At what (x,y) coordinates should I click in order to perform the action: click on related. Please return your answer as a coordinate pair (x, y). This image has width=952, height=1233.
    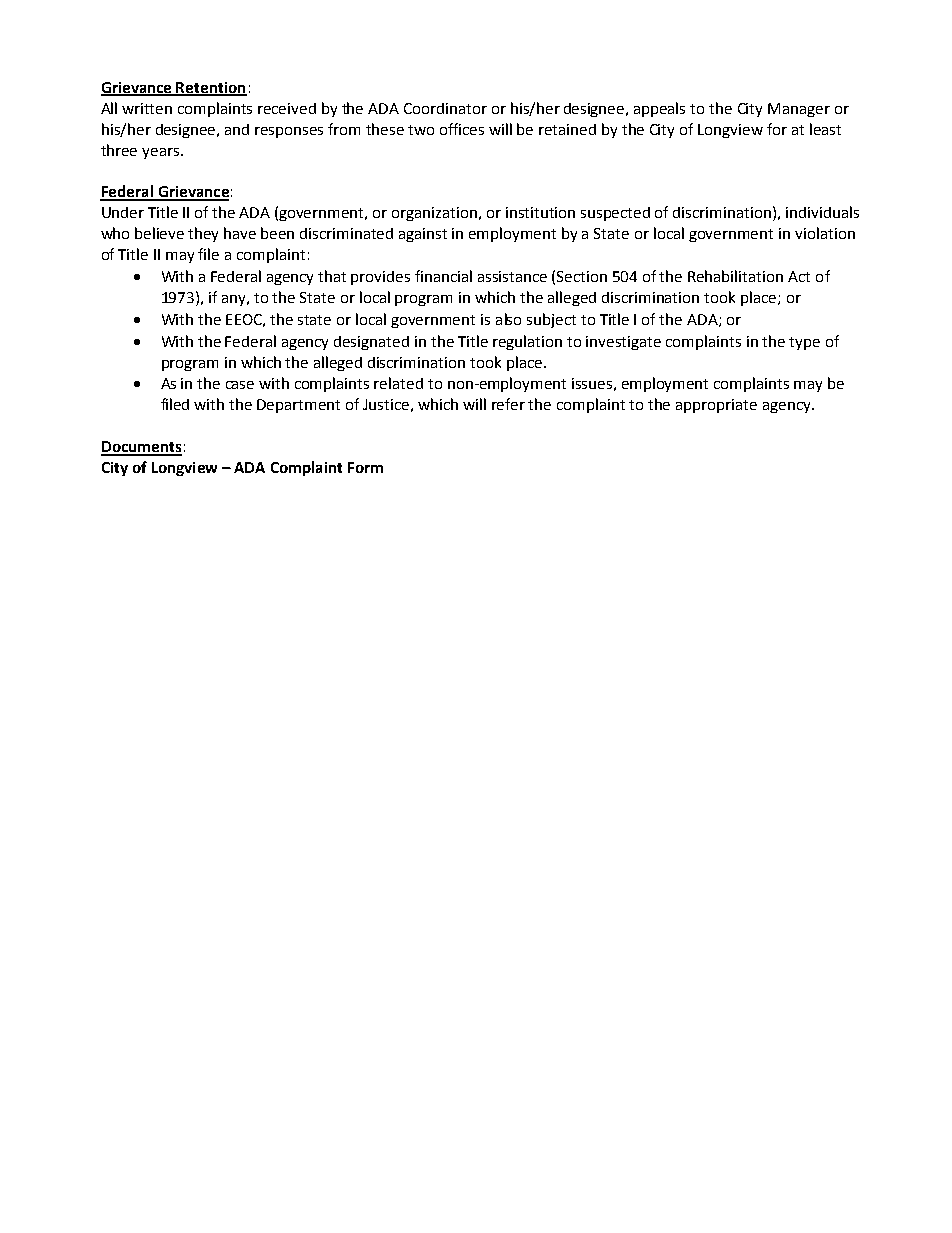
    Looking at the image, I should click on (398, 383).
